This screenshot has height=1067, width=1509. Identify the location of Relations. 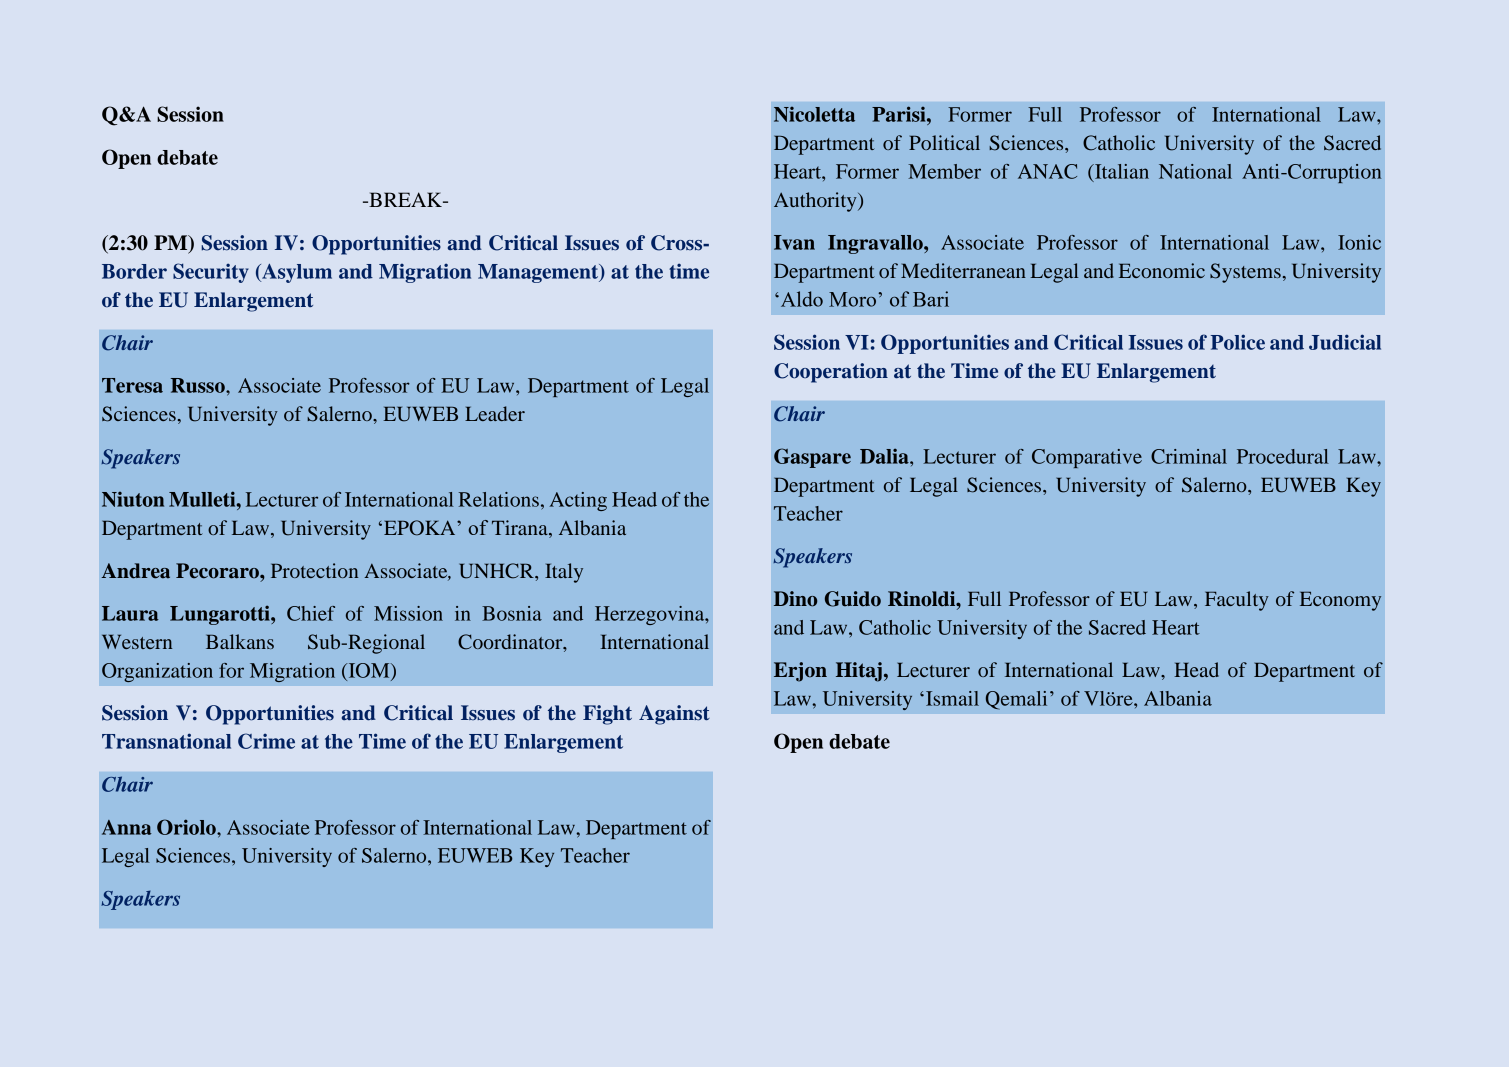
(499, 499).
